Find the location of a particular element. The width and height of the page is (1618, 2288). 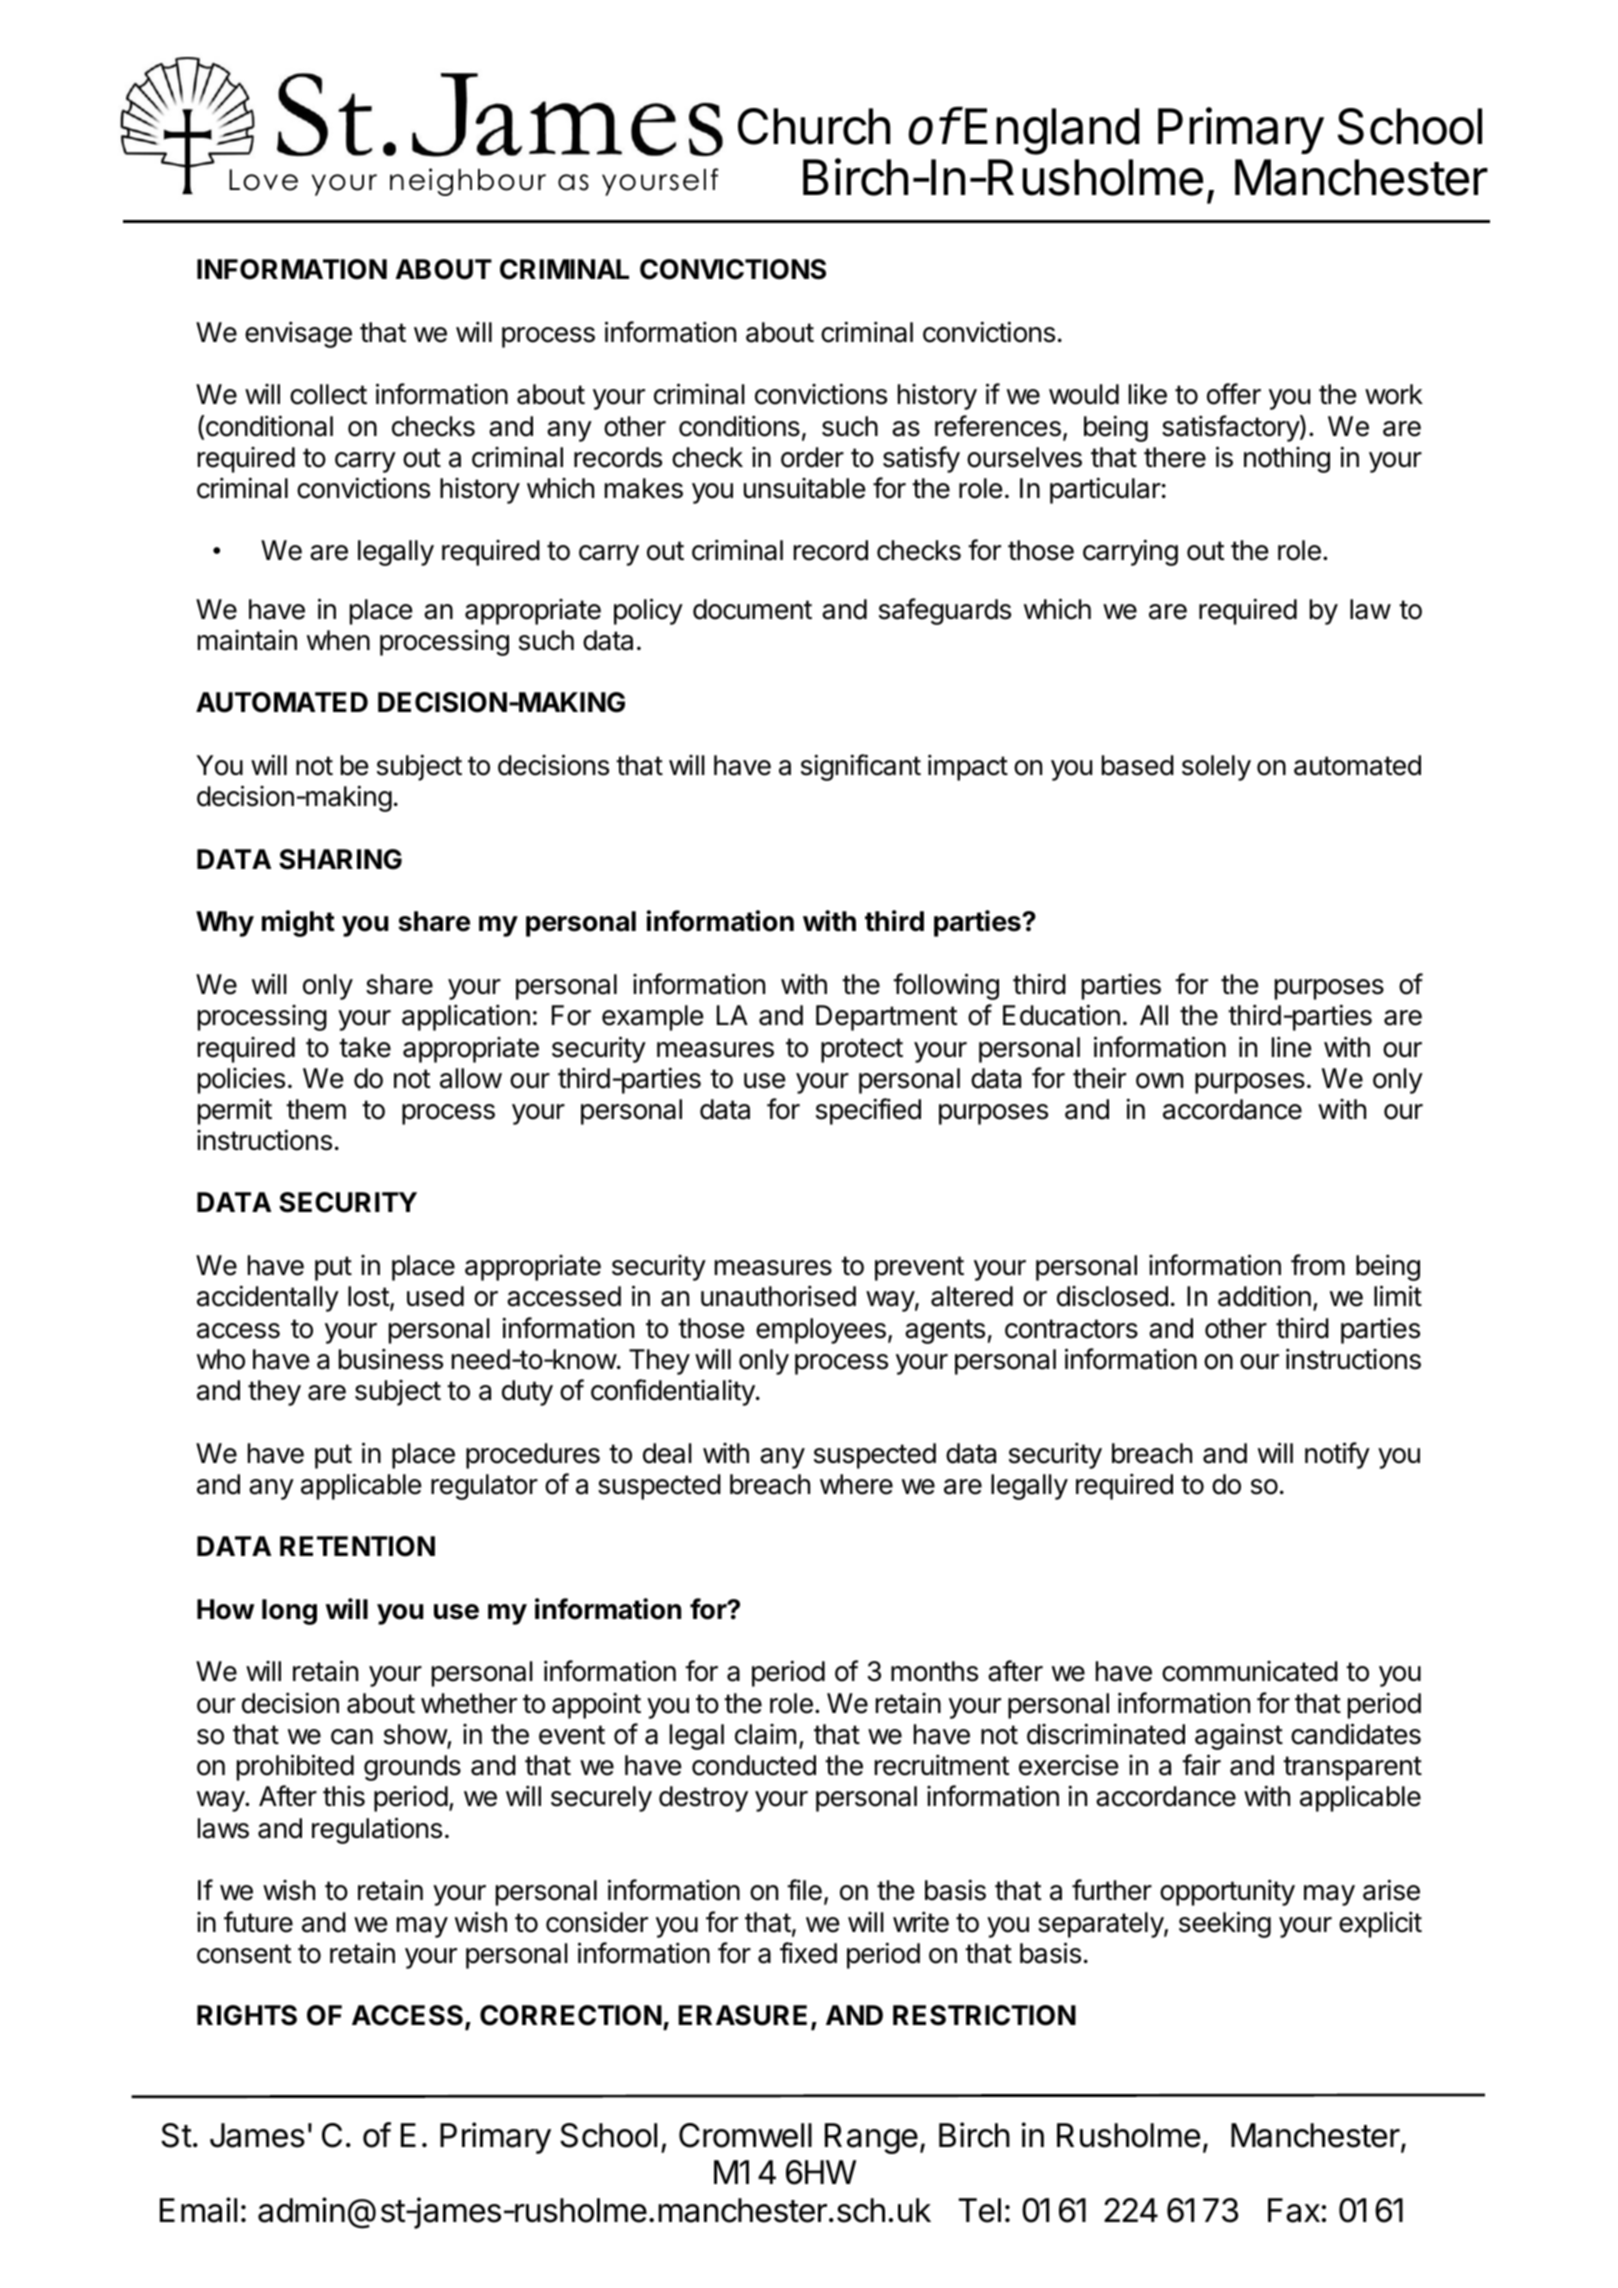

Church is located at coordinates (814, 126).
